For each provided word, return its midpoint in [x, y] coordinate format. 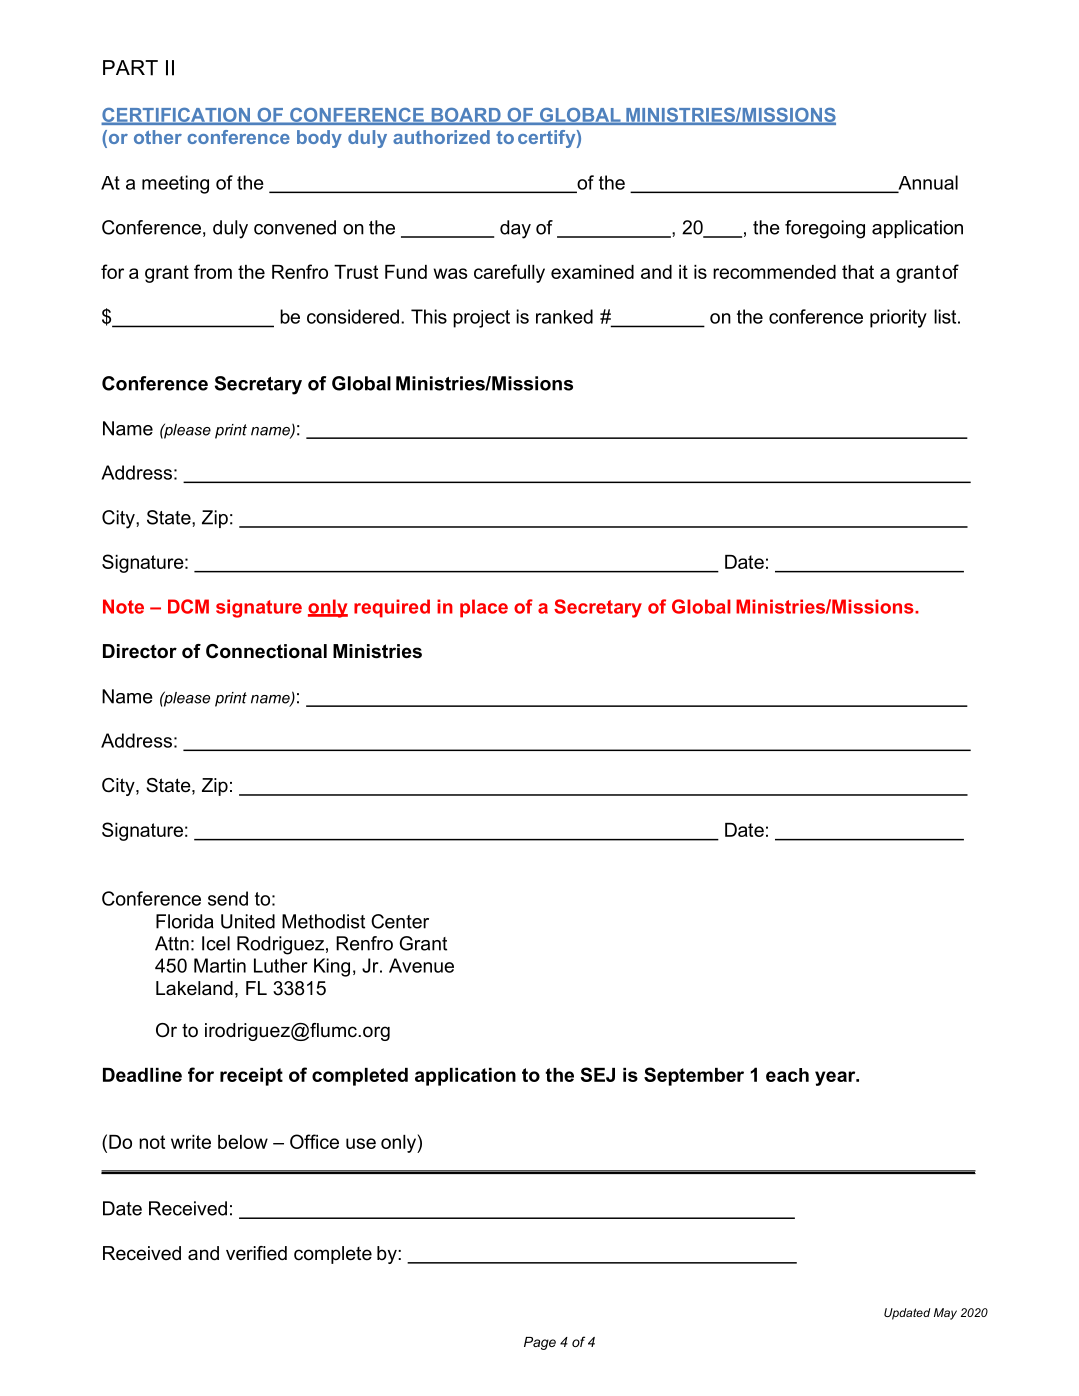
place [484, 608]
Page [540, 1343]
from [213, 271]
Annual [927, 183]
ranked [564, 316]
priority [898, 318]
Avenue [421, 965]
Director [140, 651]
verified [256, 1253]
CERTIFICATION [177, 116]
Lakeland [194, 988]
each [787, 1075]
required [392, 608]
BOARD [466, 116]
